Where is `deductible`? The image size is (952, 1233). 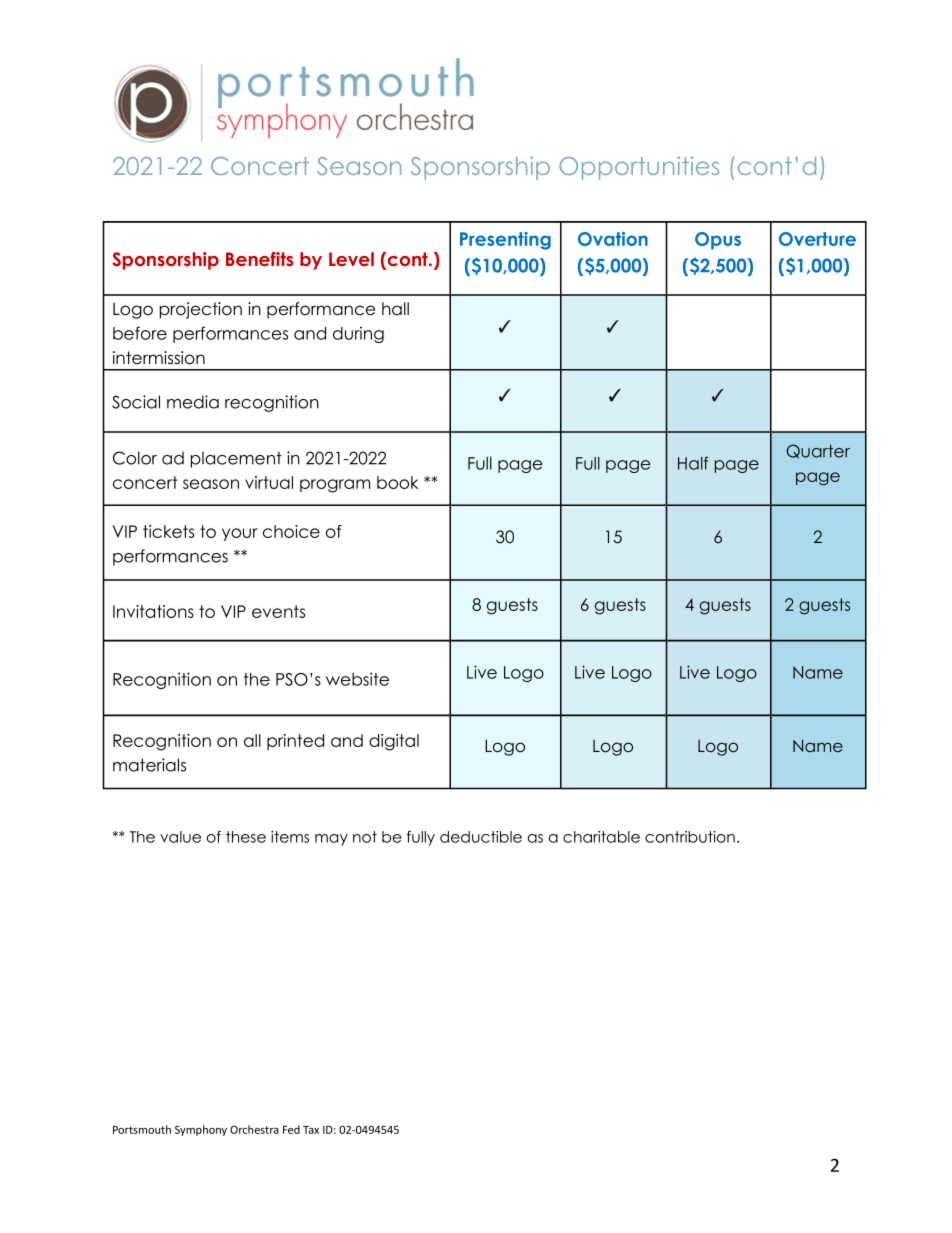 deductible is located at coordinates (481, 837).
